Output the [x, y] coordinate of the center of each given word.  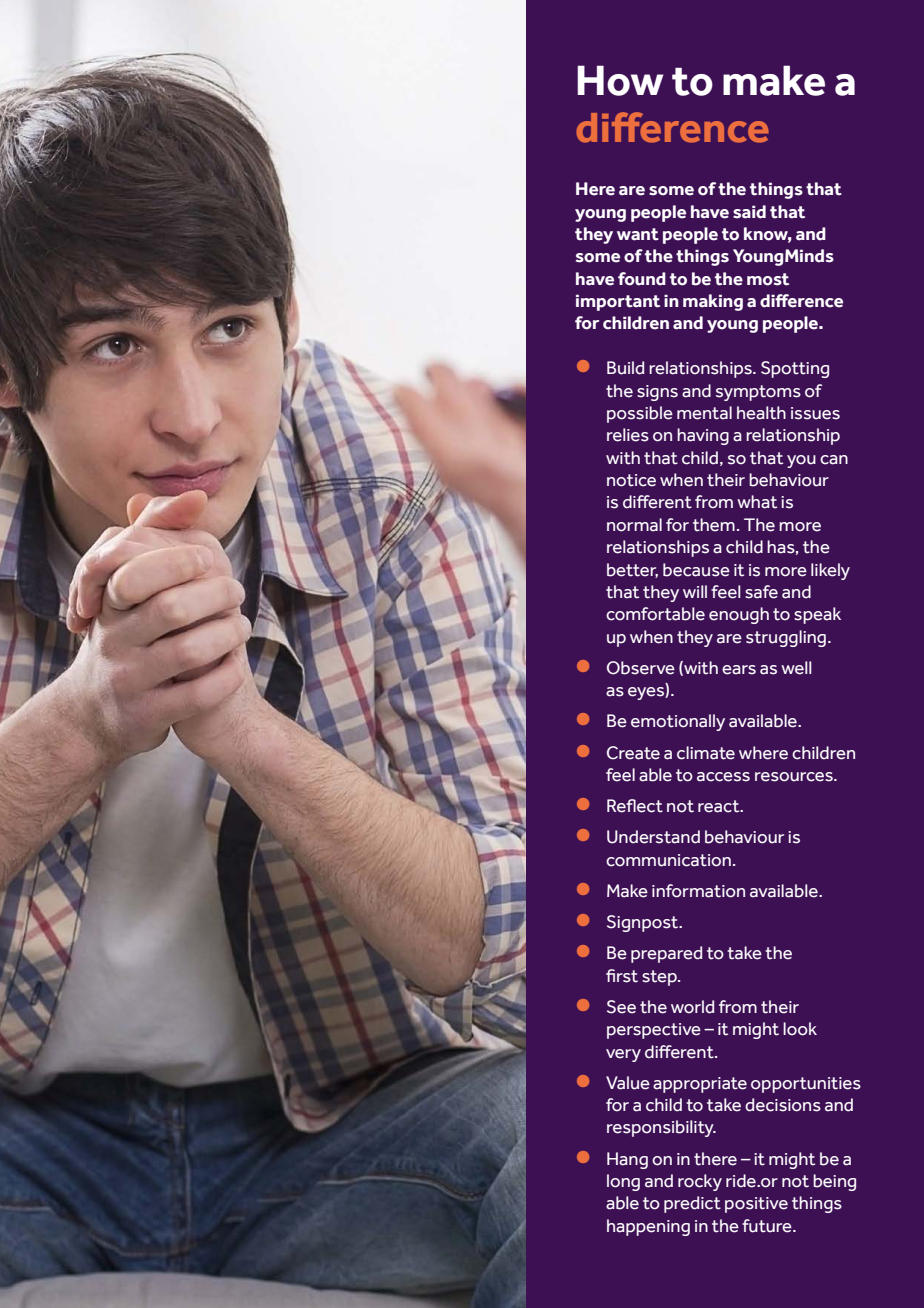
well [796, 668]
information [698, 891]
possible [640, 414]
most [768, 279]
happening [648, 1227]
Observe [641, 668]
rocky [700, 1182]
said [749, 212]
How [620, 80]
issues [815, 413]
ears [739, 670]
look [800, 1029]
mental [704, 413]
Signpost [644, 923]
